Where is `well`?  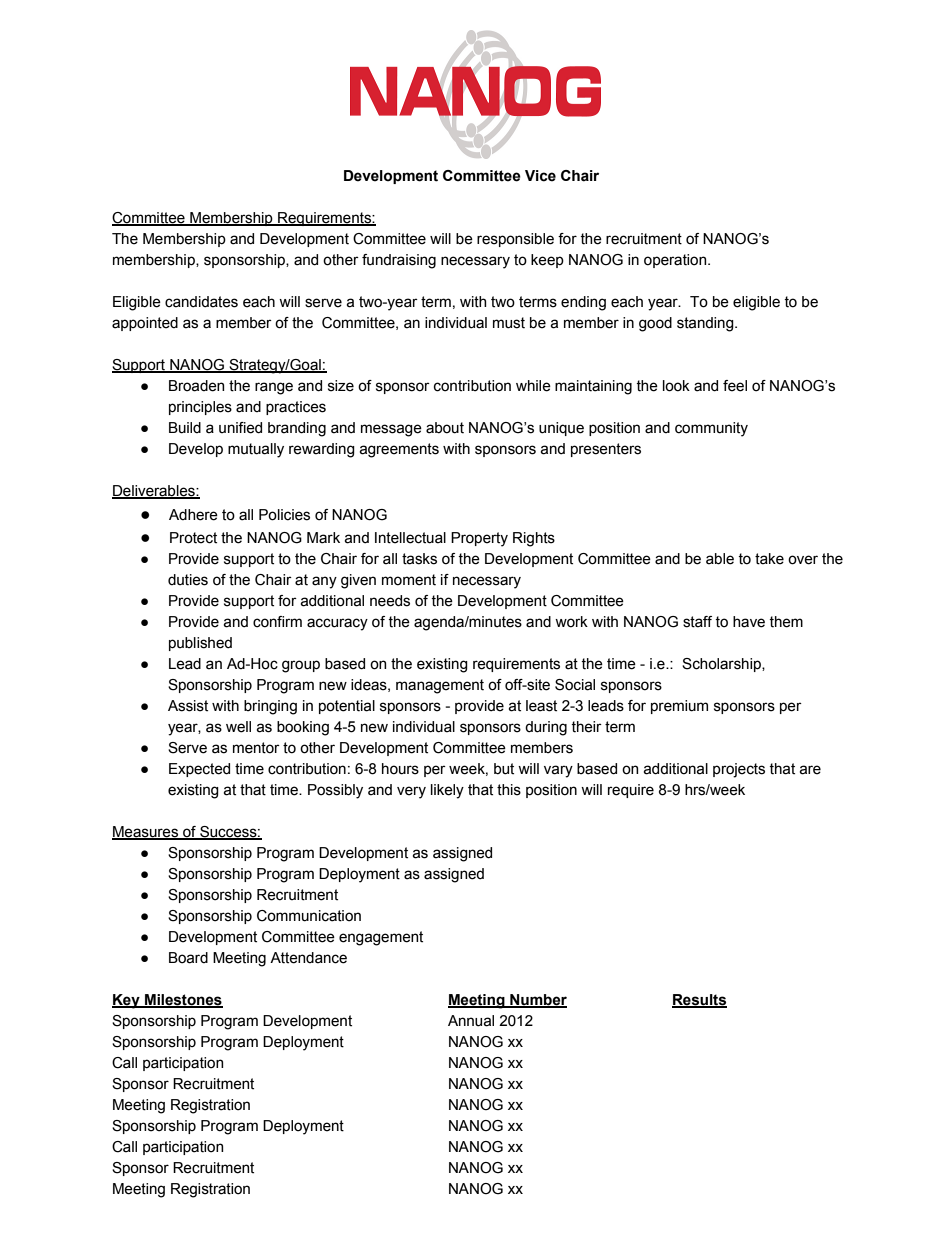 well is located at coordinates (238, 727).
